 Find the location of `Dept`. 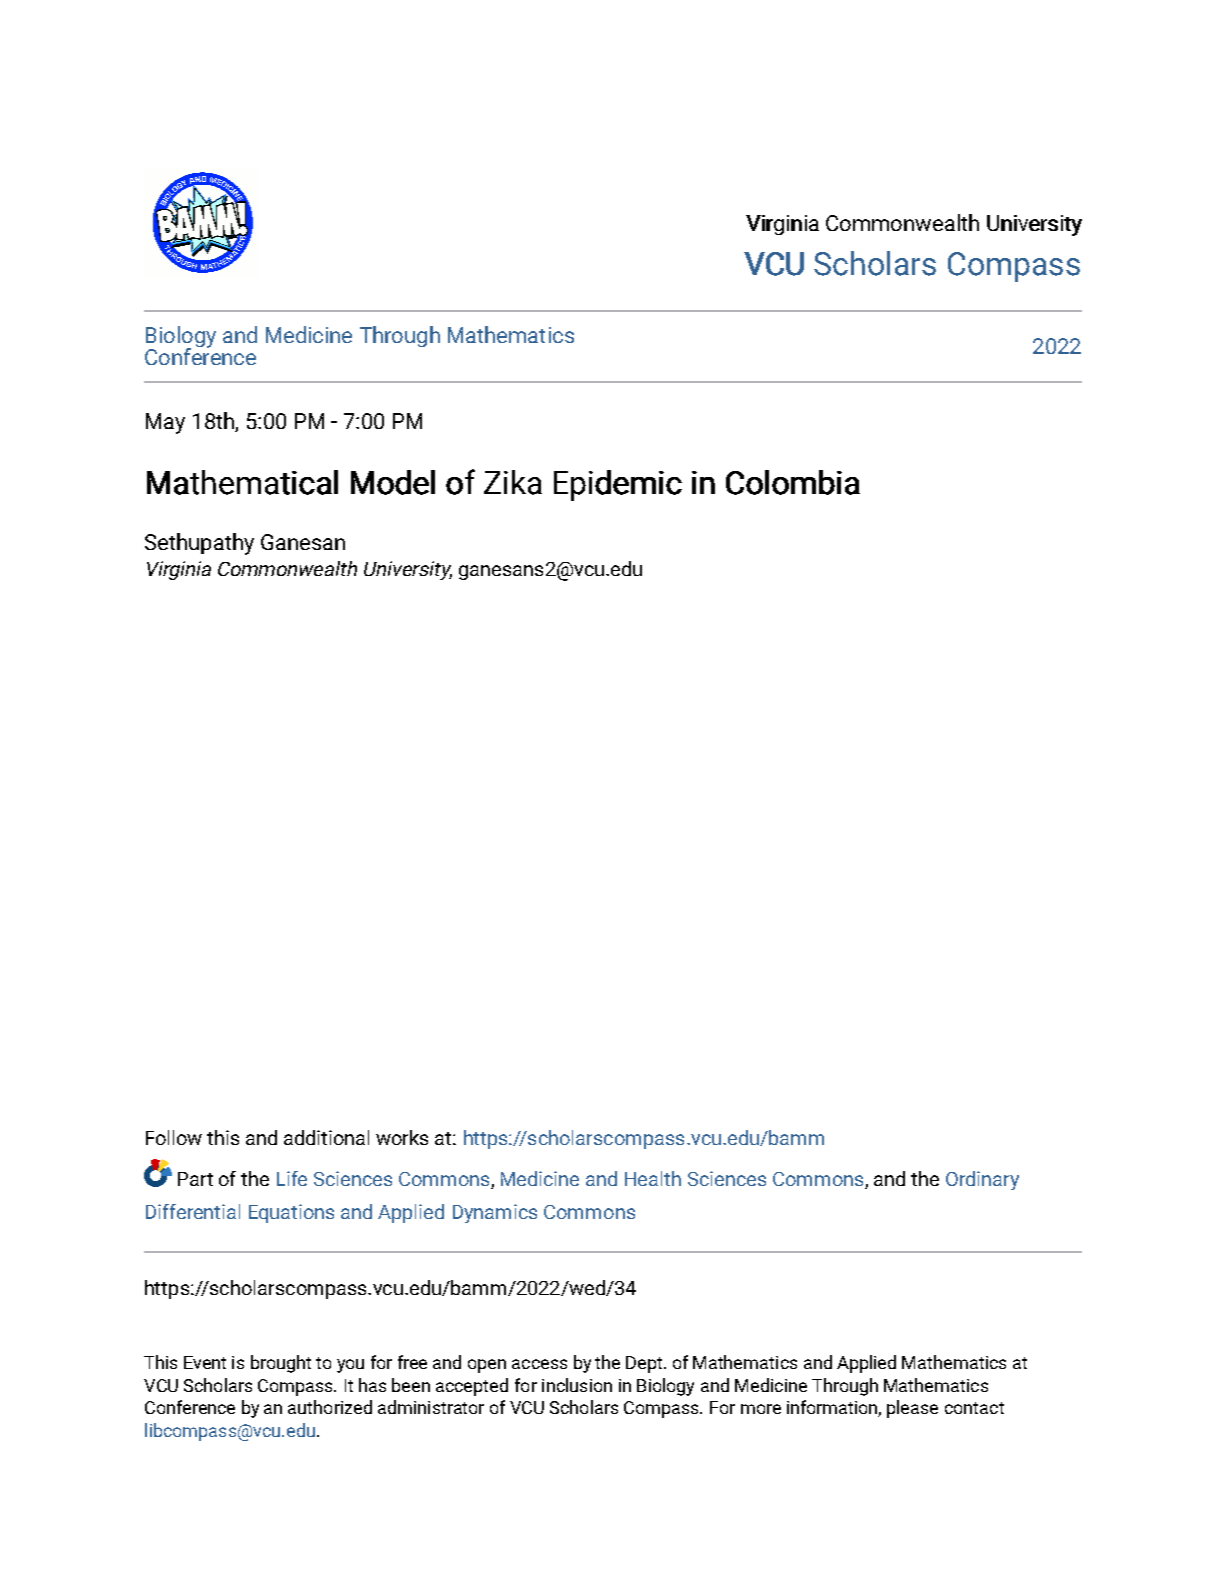

Dept is located at coordinates (645, 1364).
